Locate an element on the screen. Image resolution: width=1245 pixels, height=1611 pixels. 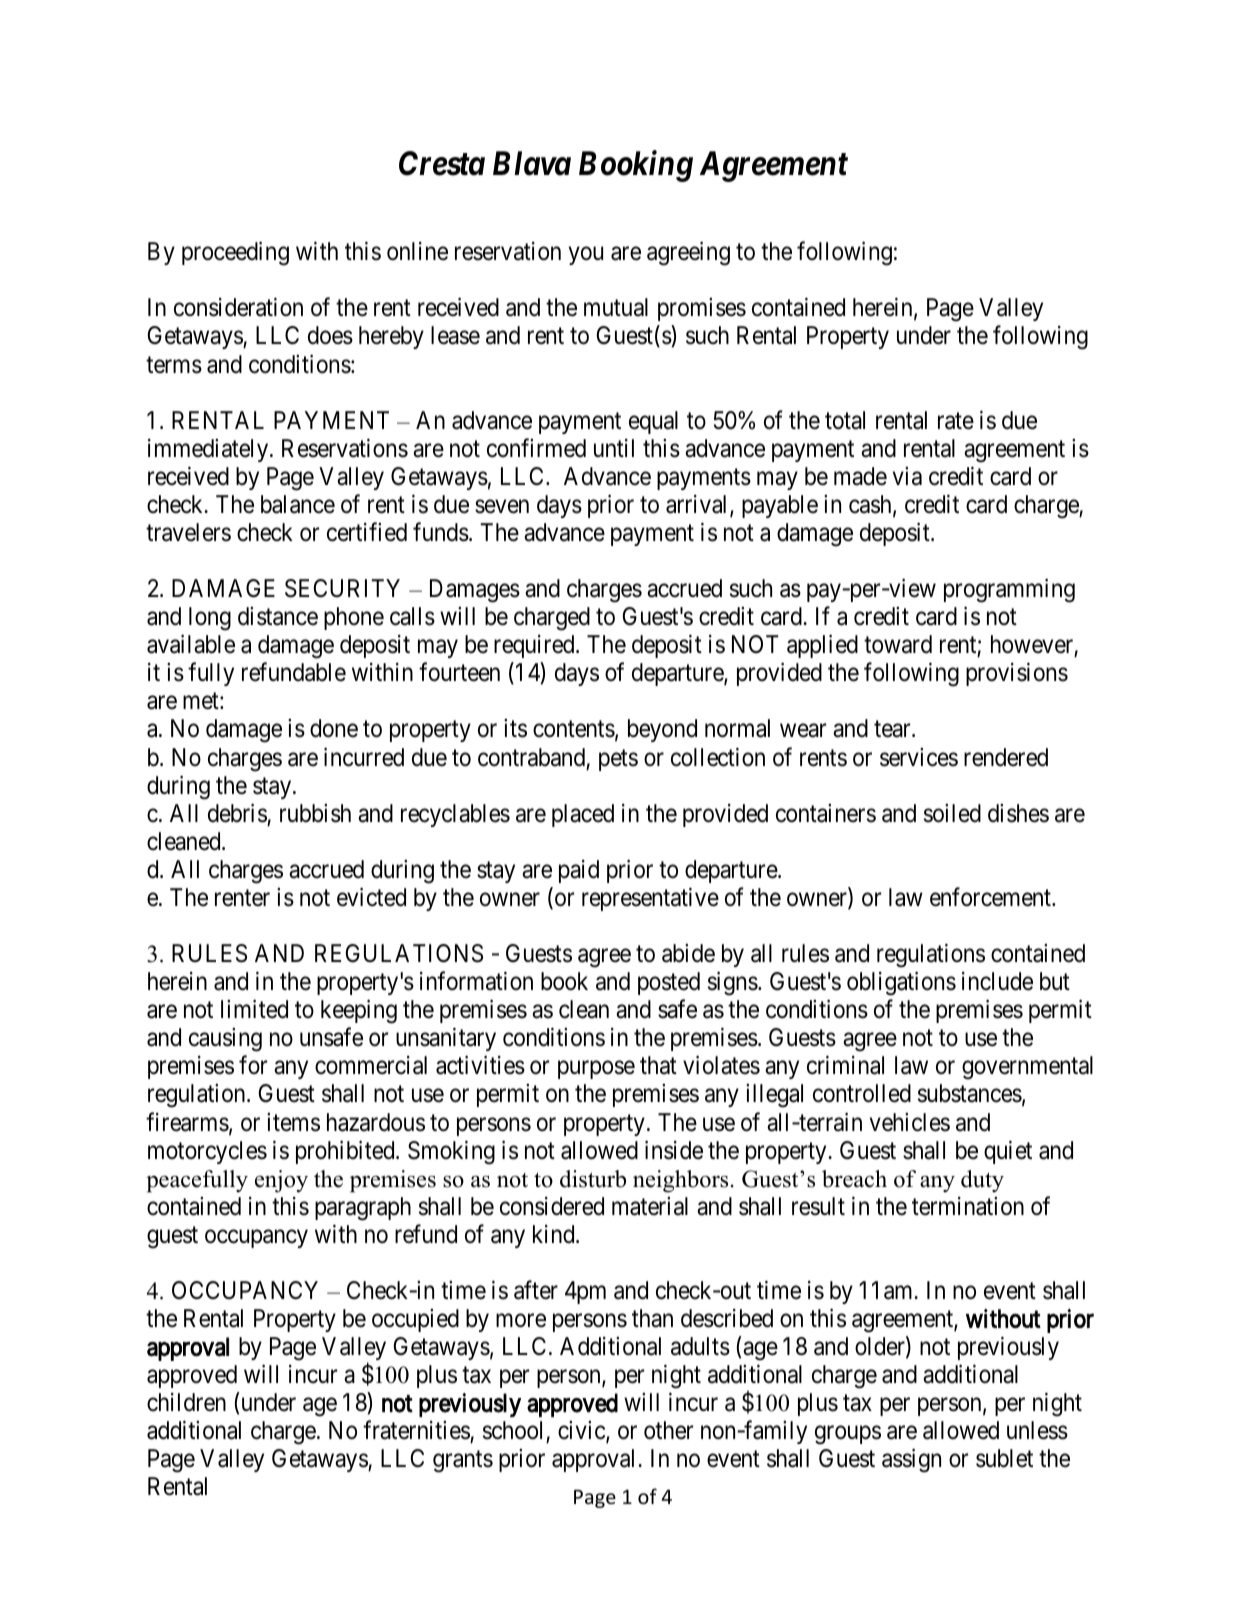
posted is located at coordinates (669, 983).
